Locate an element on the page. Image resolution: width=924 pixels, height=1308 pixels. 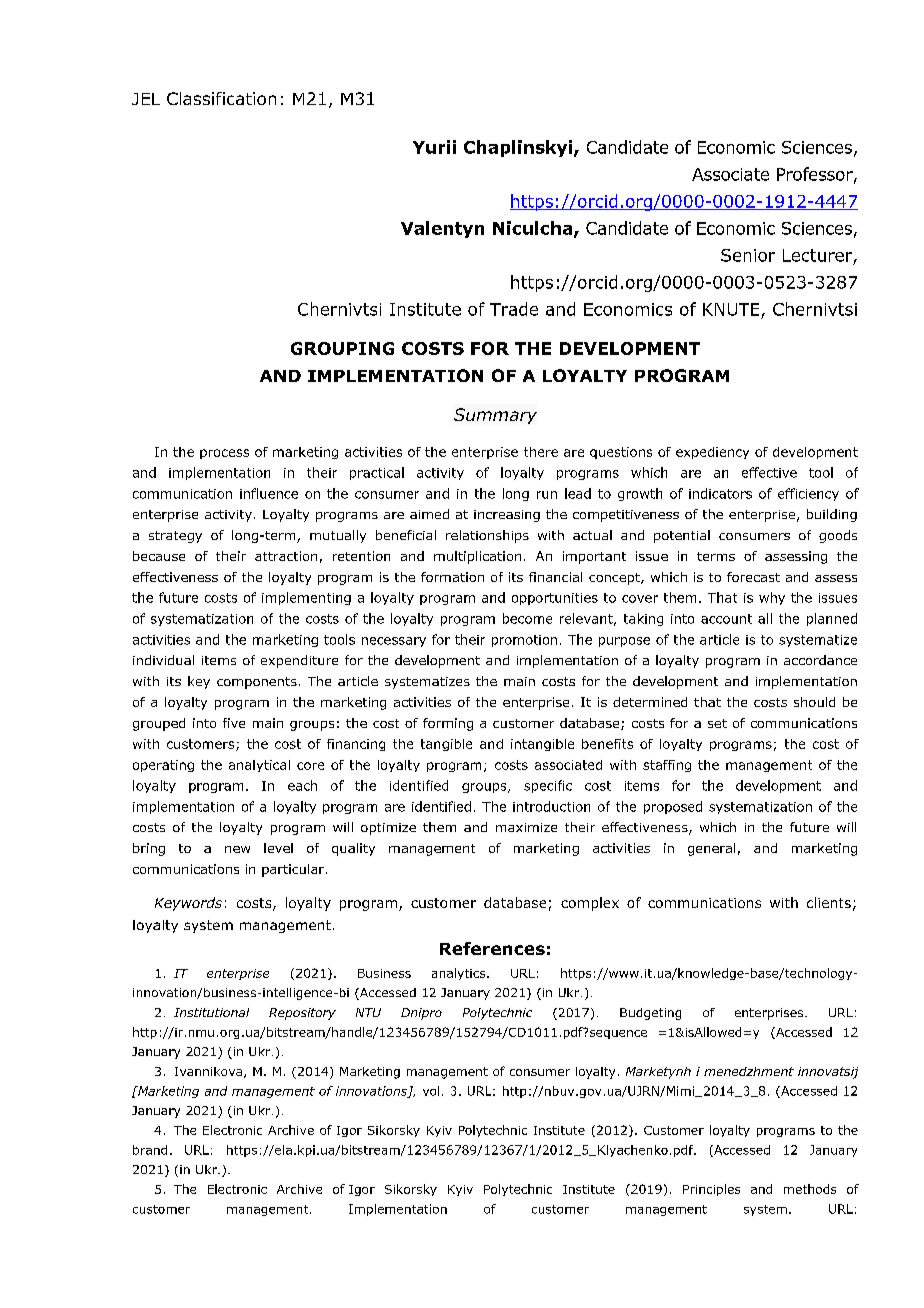
Trade is located at coordinates (514, 309).
